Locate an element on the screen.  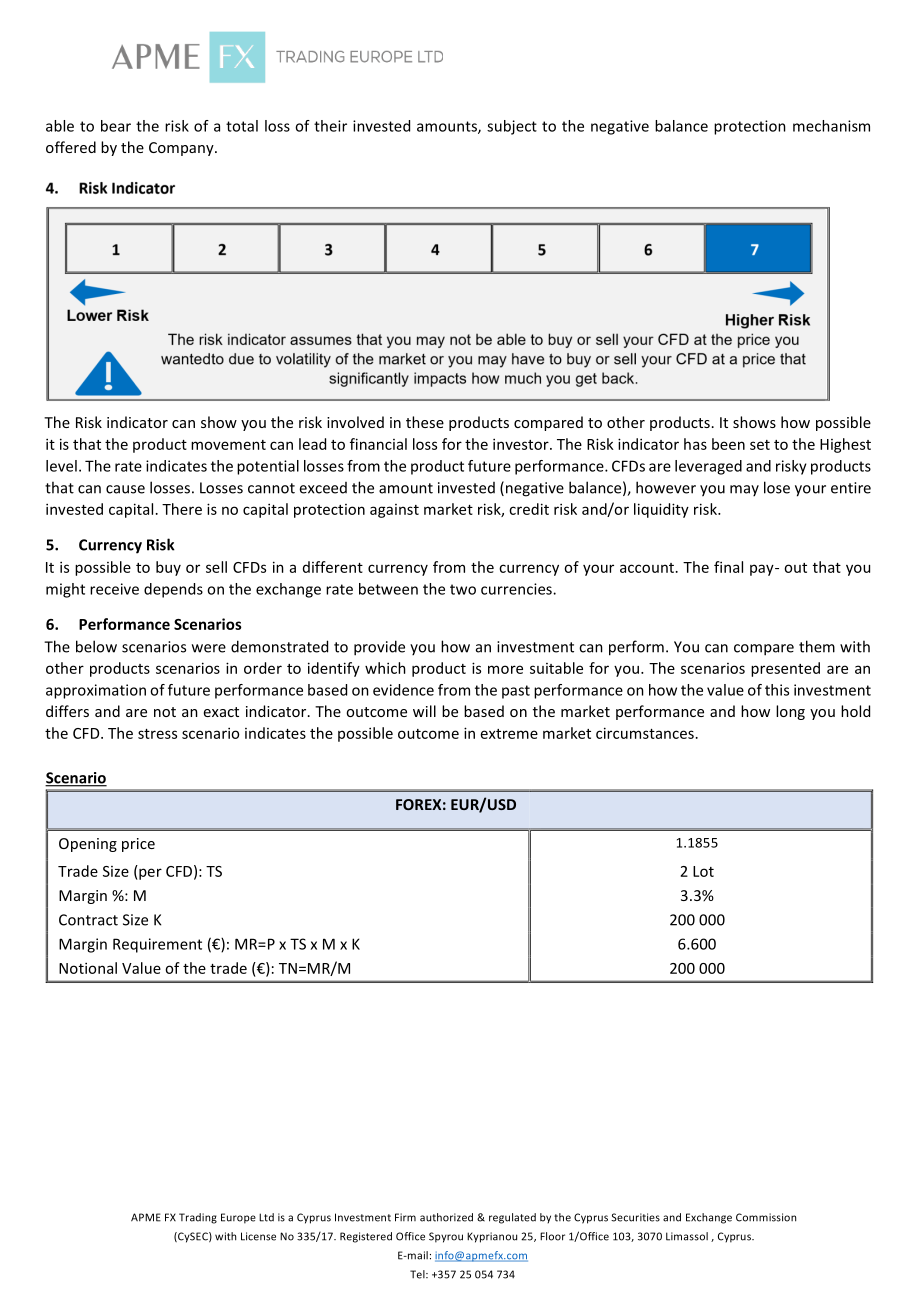
Company is located at coordinates (182, 149).
